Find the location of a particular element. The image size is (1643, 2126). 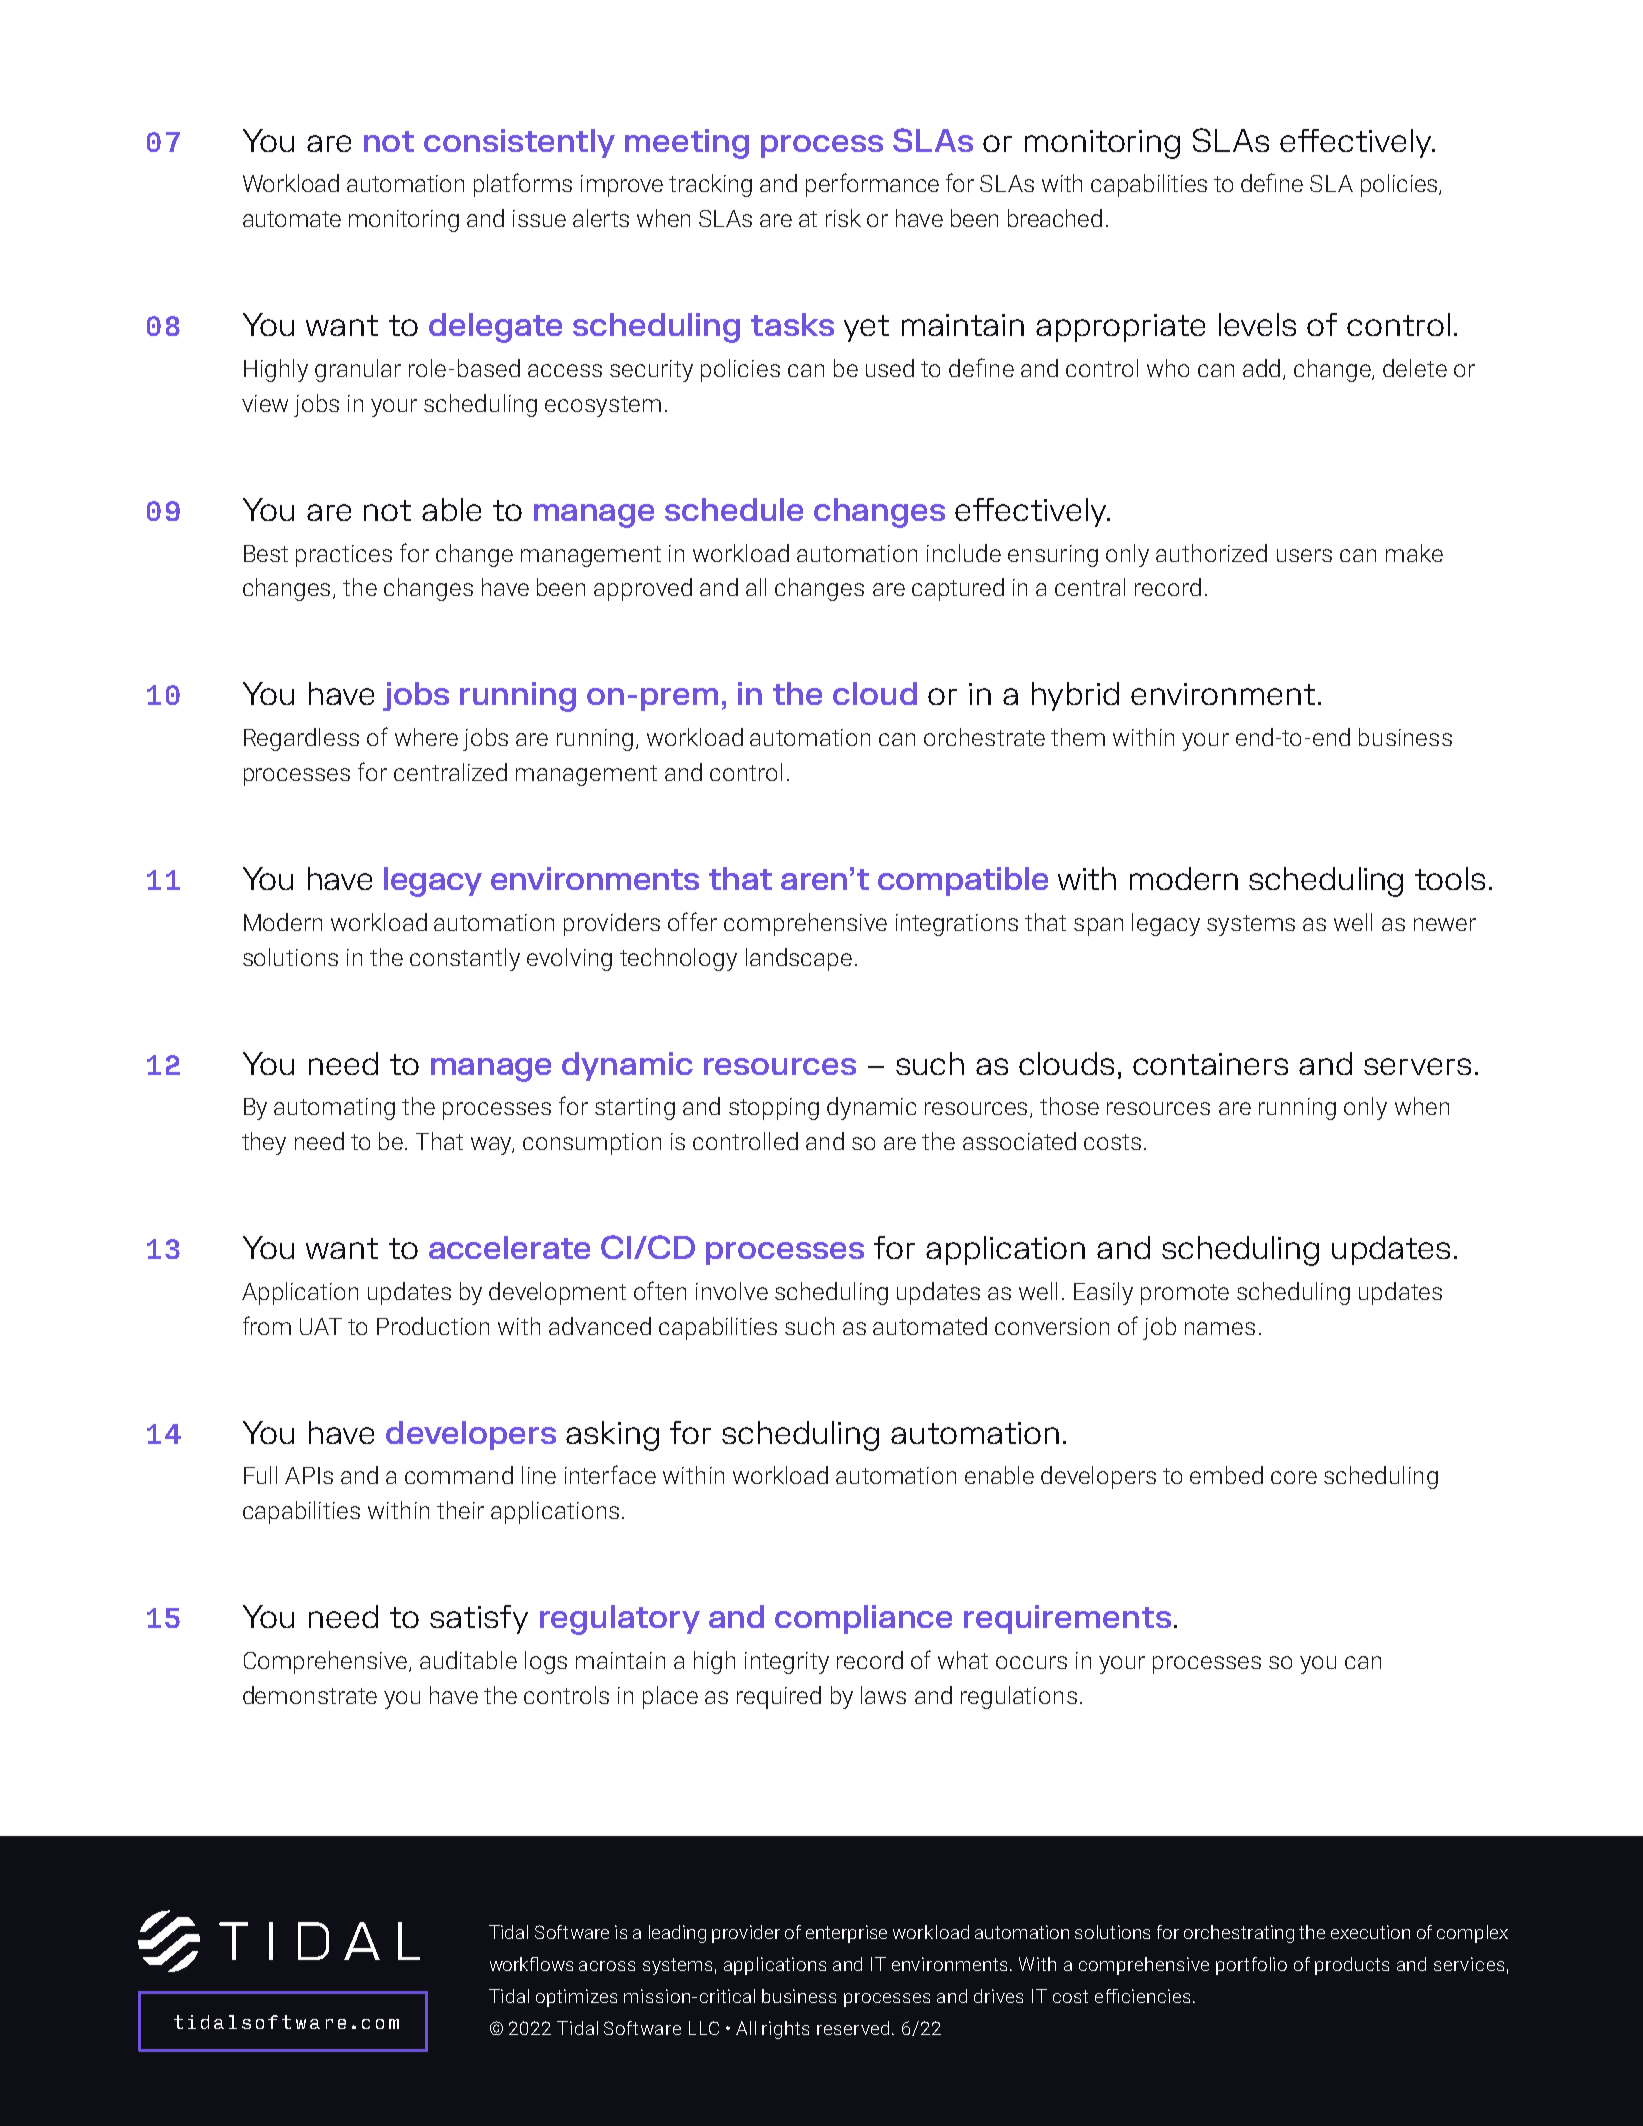

involve is located at coordinates (732, 1291).
